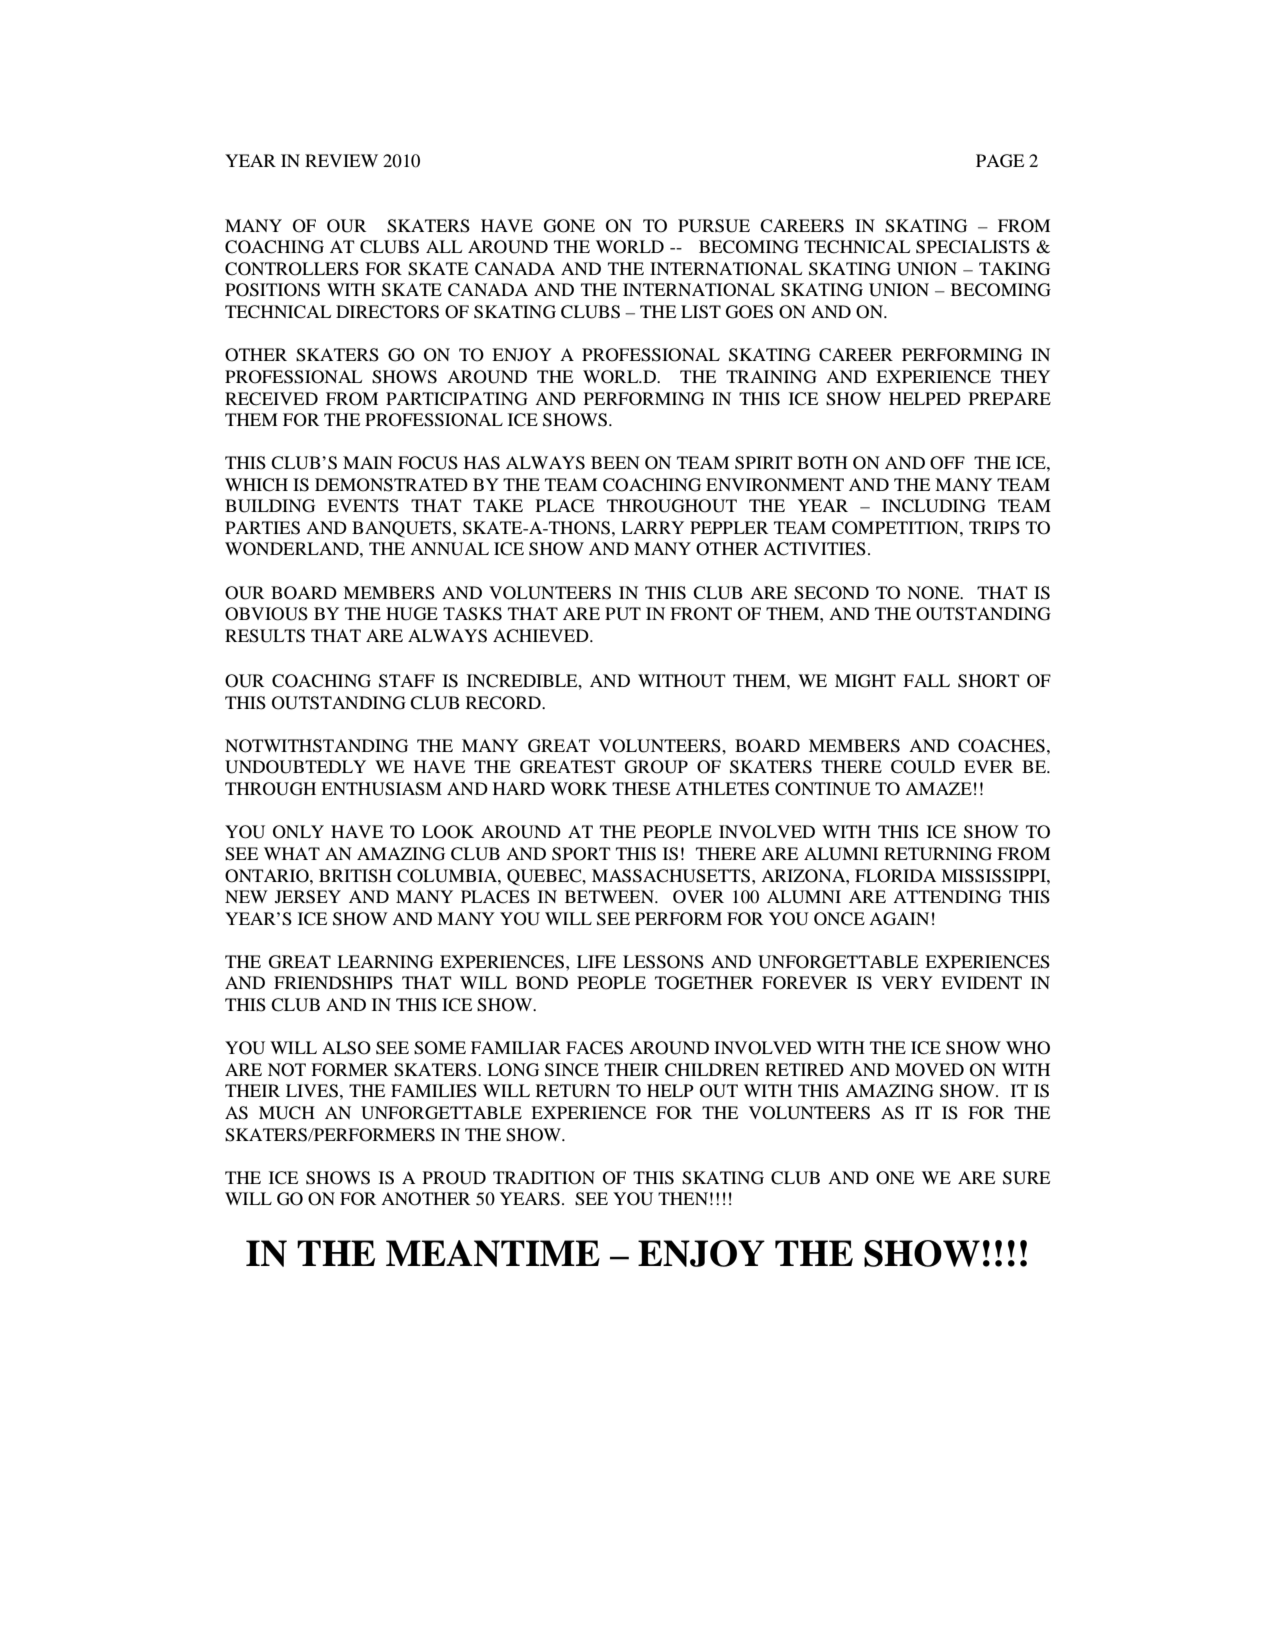 The width and height of the page is (1276, 1651). Describe the element at coordinates (1000, 161) in the page. I see `PAGE` at that location.
